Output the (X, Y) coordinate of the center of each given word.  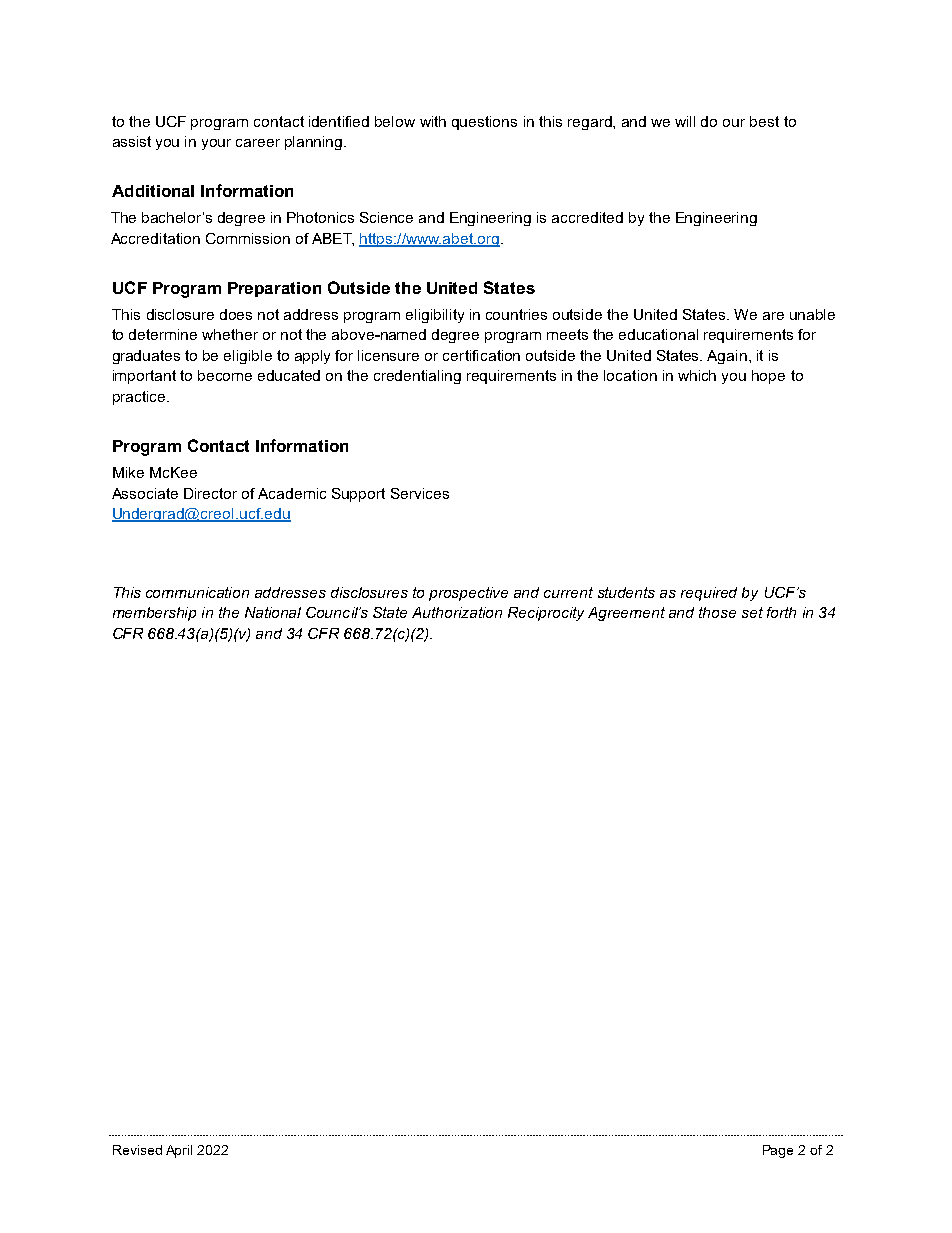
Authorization (457, 612)
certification (481, 355)
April (179, 1151)
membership (154, 614)
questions (484, 123)
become (225, 375)
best (764, 121)
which (697, 375)
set (752, 612)
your (216, 144)
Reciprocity (546, 614)
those (717, 612)
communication (197, 592)
